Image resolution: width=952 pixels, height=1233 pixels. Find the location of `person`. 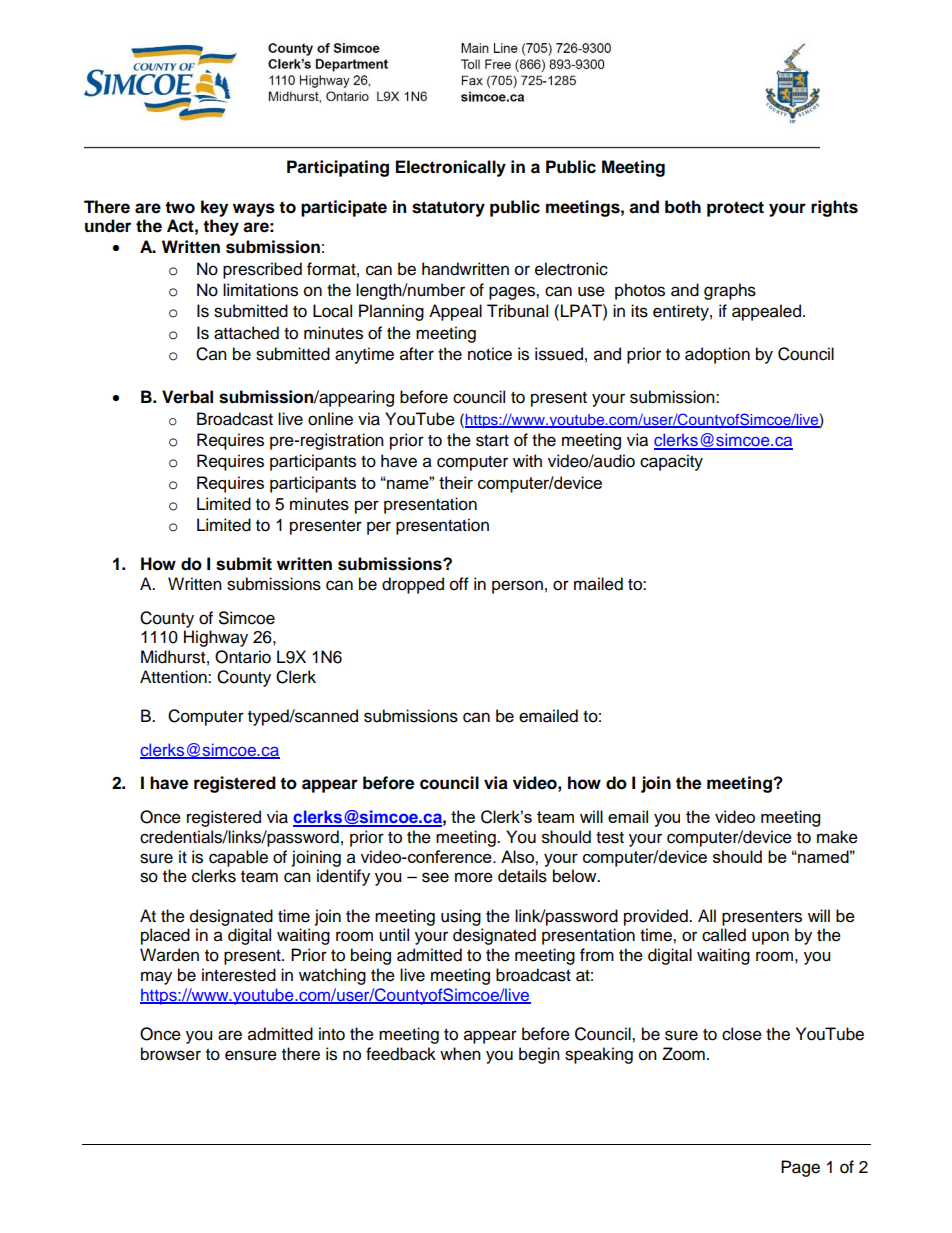

person is located at coordinates (517, 587).
